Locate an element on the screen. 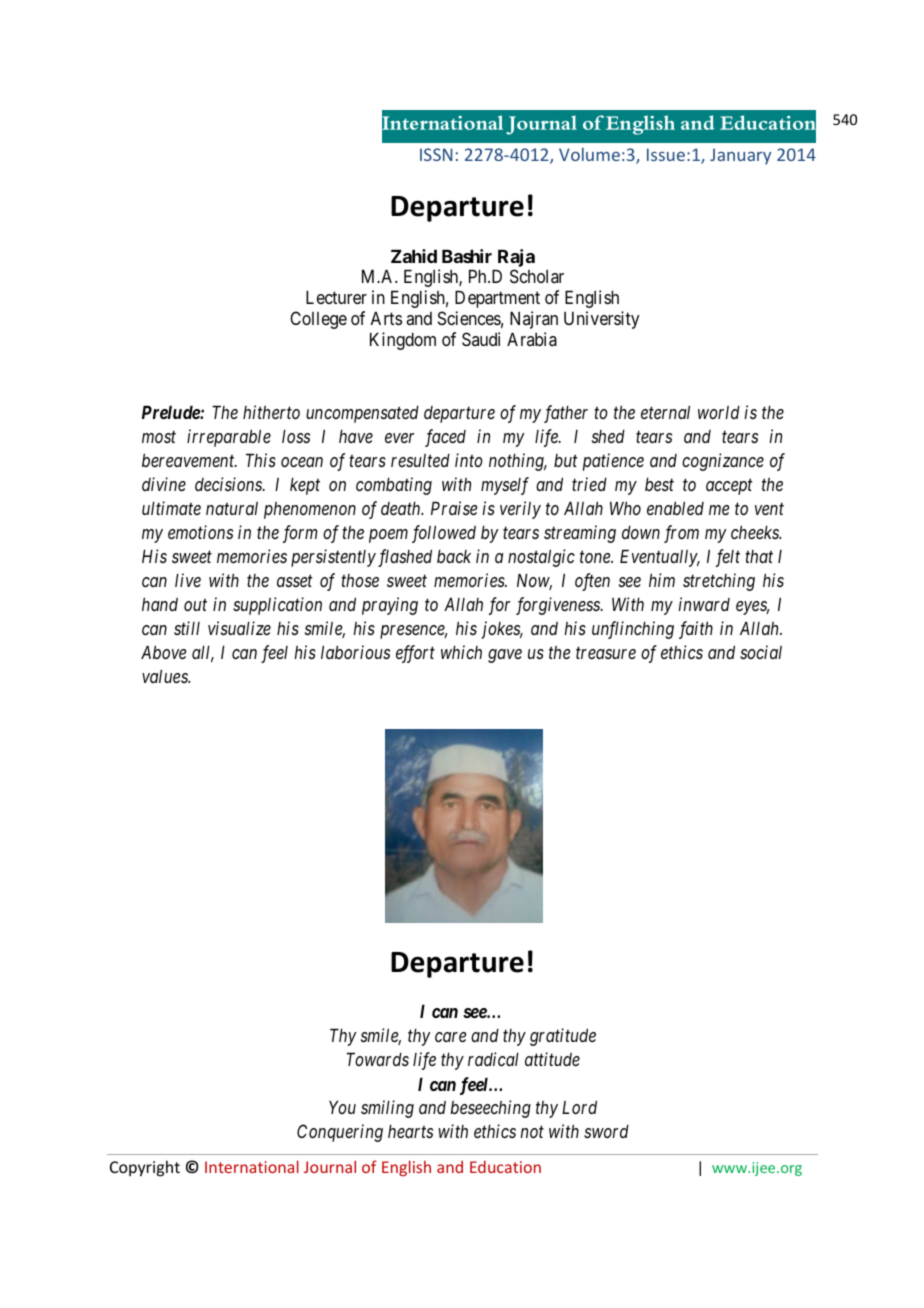 The height and width of the screenshot is (1308, 924). values is located at coordinates (166, 676).
